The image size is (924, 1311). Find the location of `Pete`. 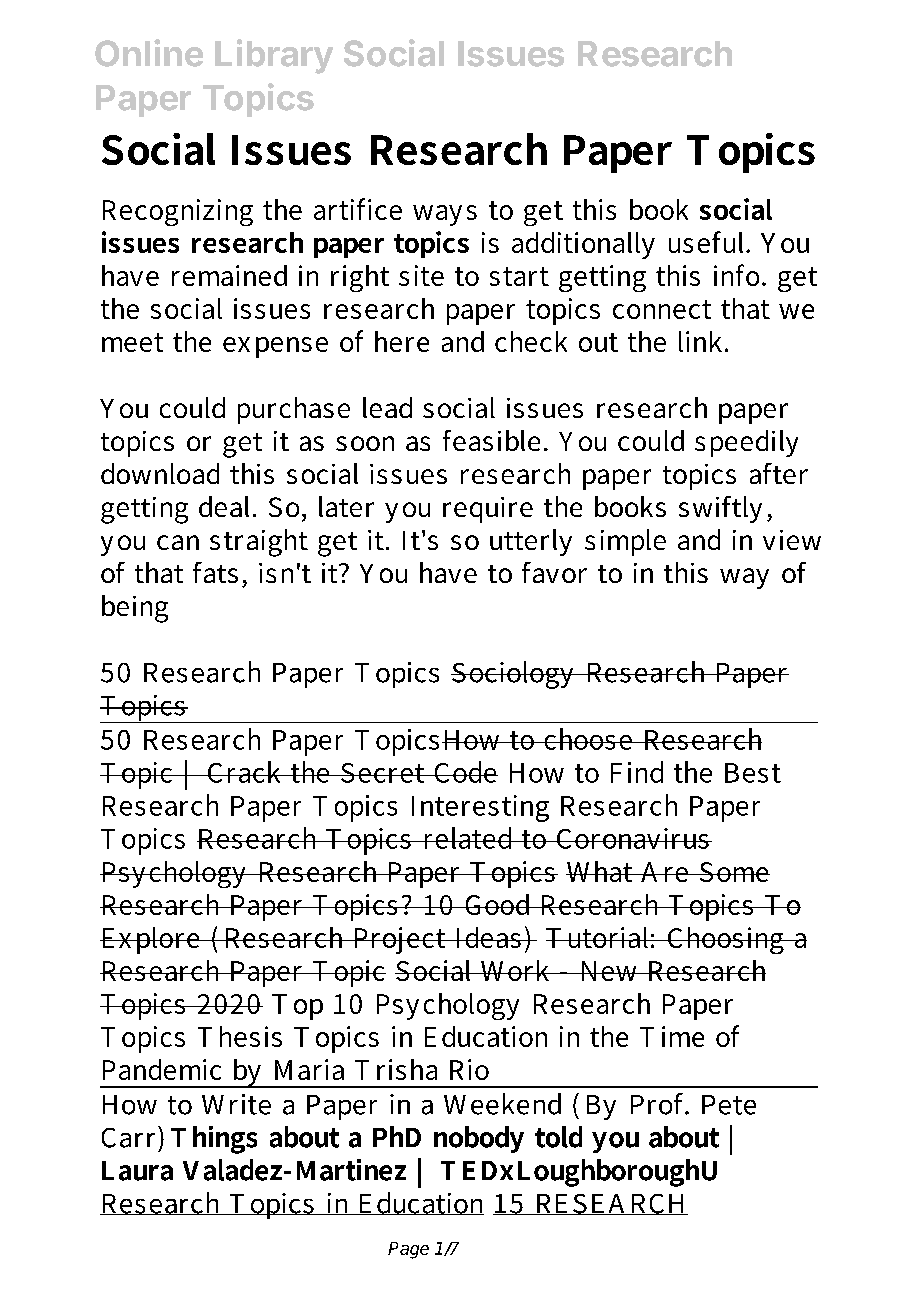

Pete is located at coordinates (729, 1105).
